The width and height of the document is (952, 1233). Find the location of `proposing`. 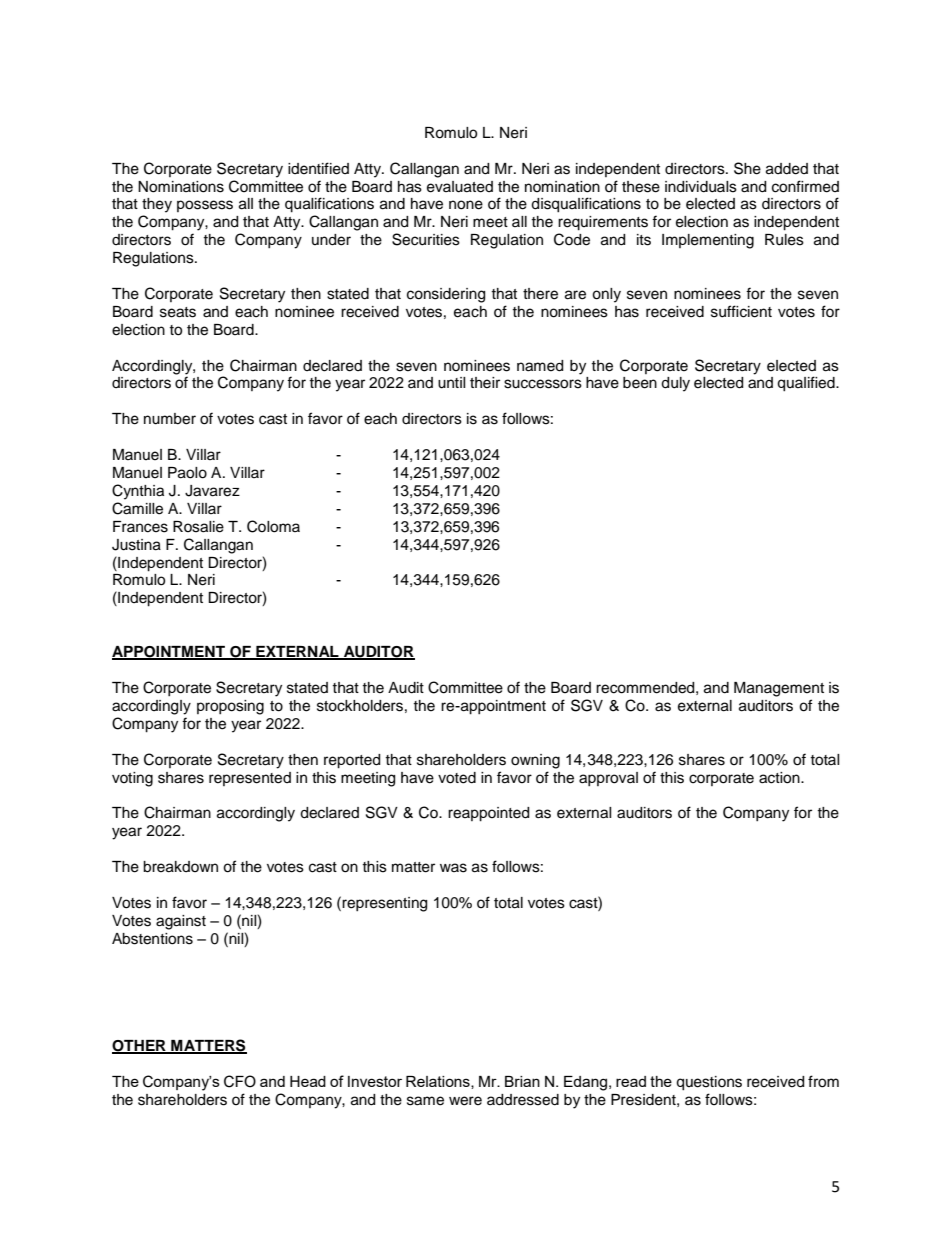

proposing is located at coordinates (230, 707).
